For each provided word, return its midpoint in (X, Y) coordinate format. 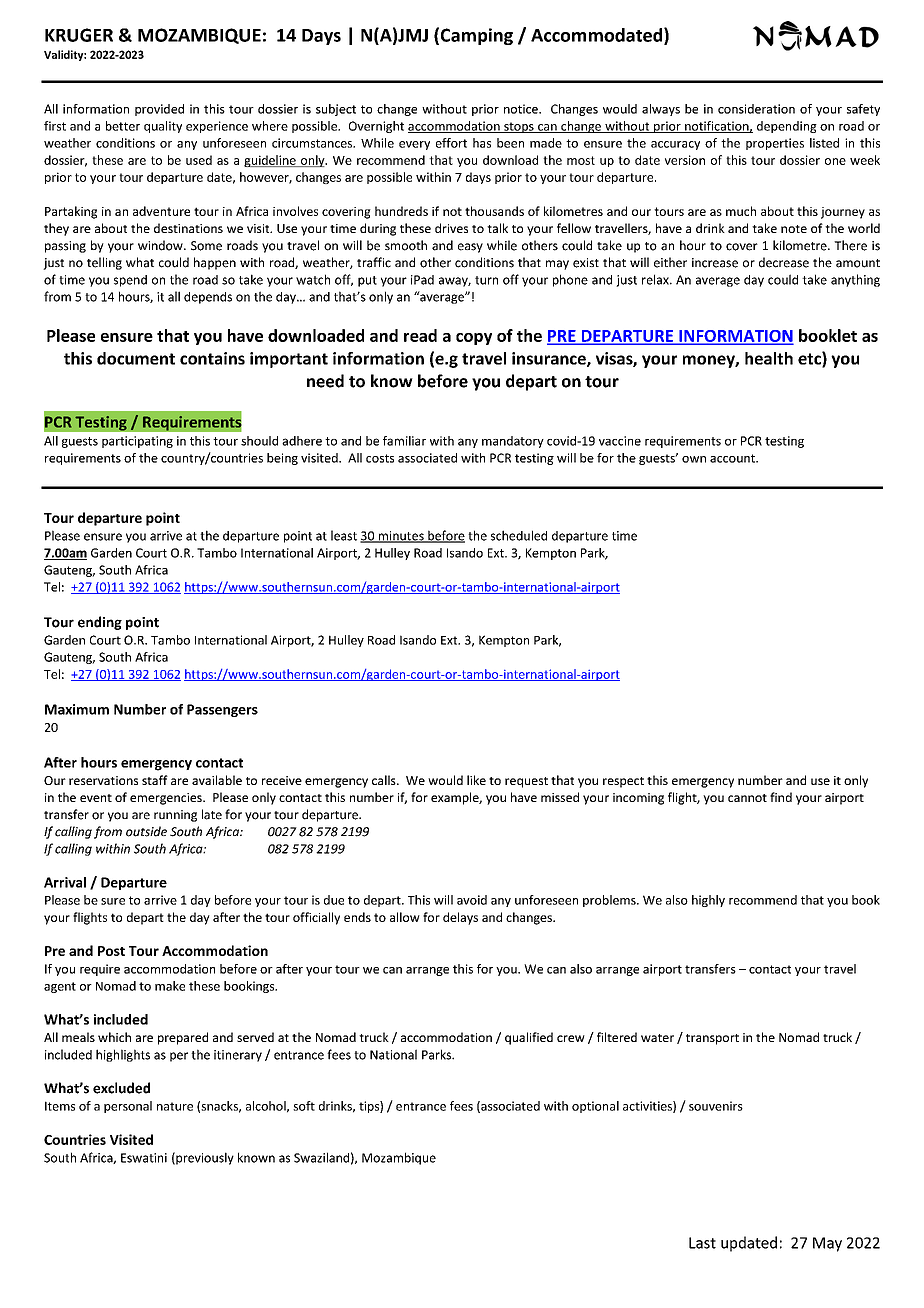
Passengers (222, 710)
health (769, 358)
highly (708, 901)
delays (460, 918)
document (136, 358)
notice (522, 109)
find (781, 797)
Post (111, 951)
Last (702, 1243)
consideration (756, 109)
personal (128, 1107)
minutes (401, 537)
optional (595, 1107)
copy (474, 339)
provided (159, 110)
